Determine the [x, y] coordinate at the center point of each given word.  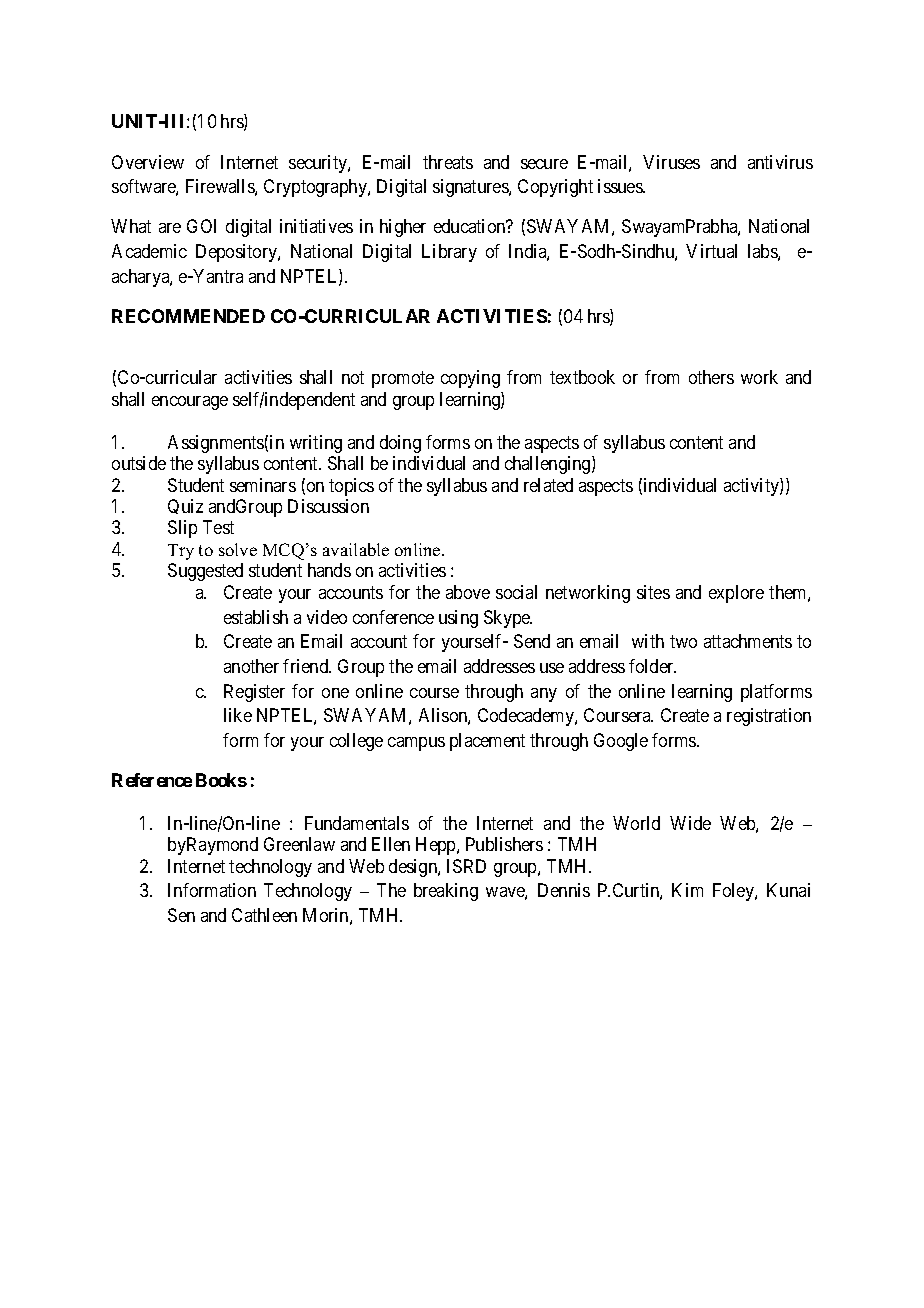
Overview [148, 162]
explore [736, 594]
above [468, 592]
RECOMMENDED [188, 316]
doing [400, 444]
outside [139, 463]
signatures [471, 188]
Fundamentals [357, 823]
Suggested [205, 572]
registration [769, 717]
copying [470, 379]
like [238, 715]
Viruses [671, 162]
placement [487, 742]
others [711, 377]
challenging [549, 465]
